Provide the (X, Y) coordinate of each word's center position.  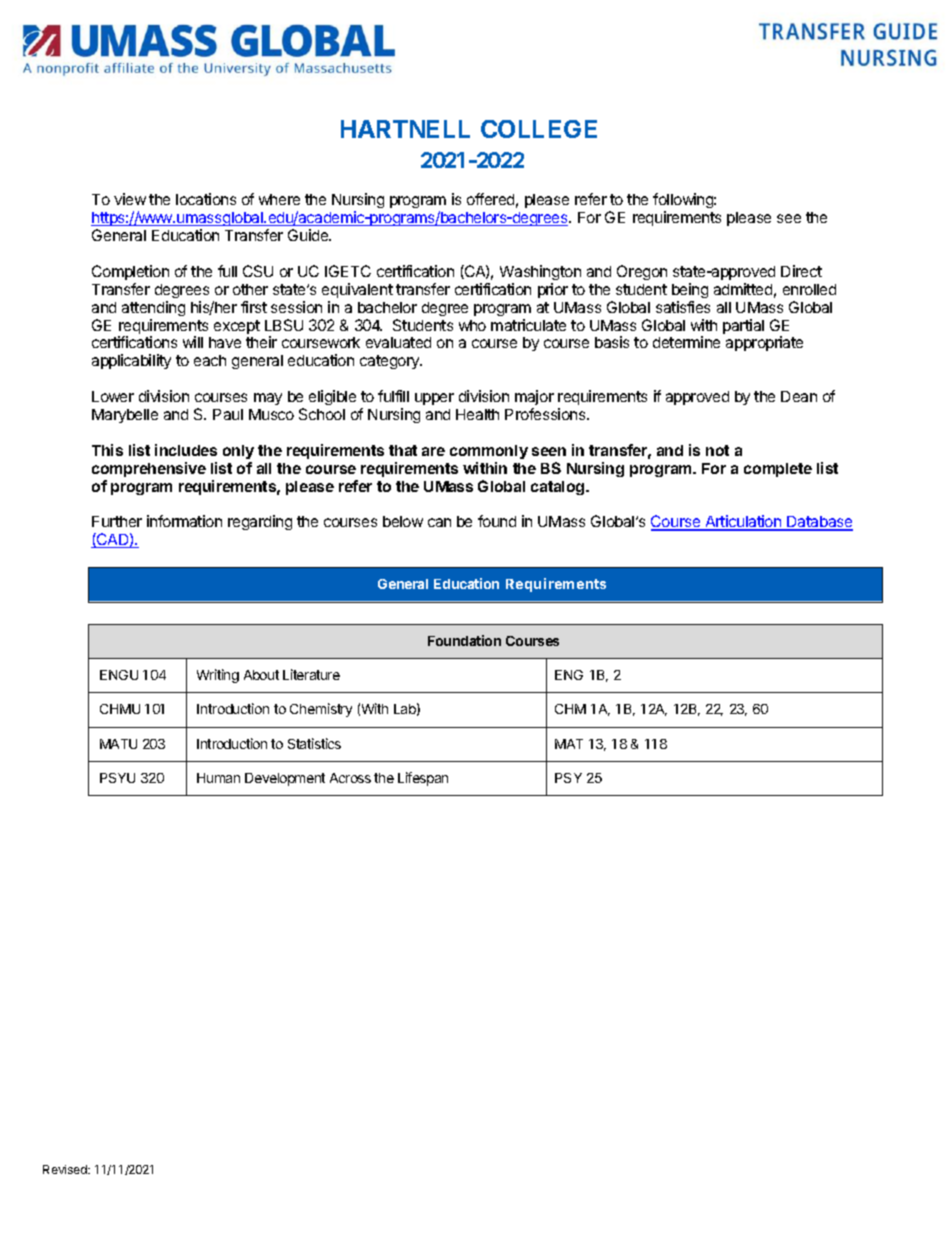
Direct (801, 271)
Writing (218, 676)
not (717, 450)
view (130, 199)
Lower (113, 396)
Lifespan (423, 779)
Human (218, 778)
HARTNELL (405, 129)
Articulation (743, 523)
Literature (311, 674)
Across (350, 778)
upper (434, 399)
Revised (66, 1169)
